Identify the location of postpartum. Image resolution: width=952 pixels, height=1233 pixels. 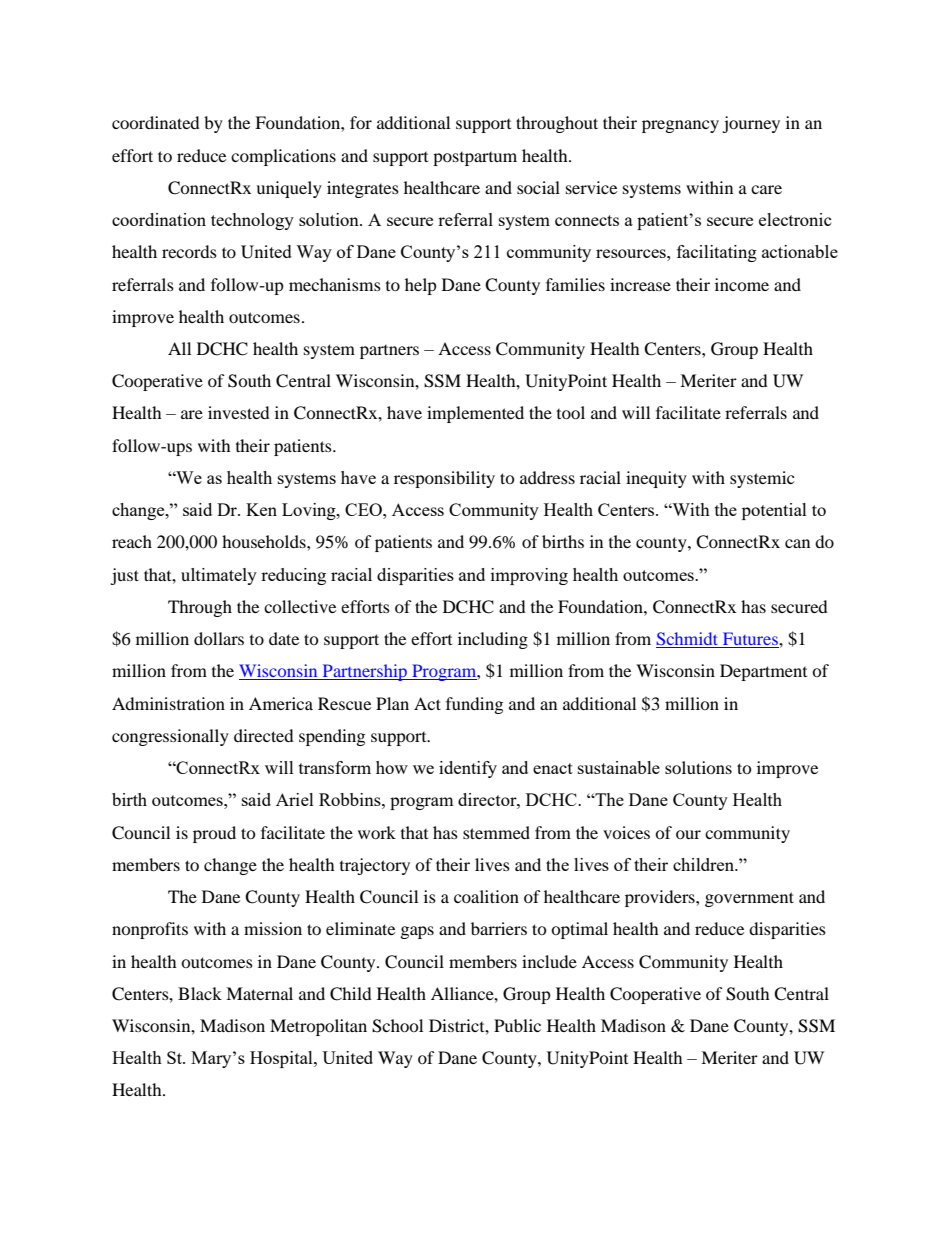
(475, 159).
